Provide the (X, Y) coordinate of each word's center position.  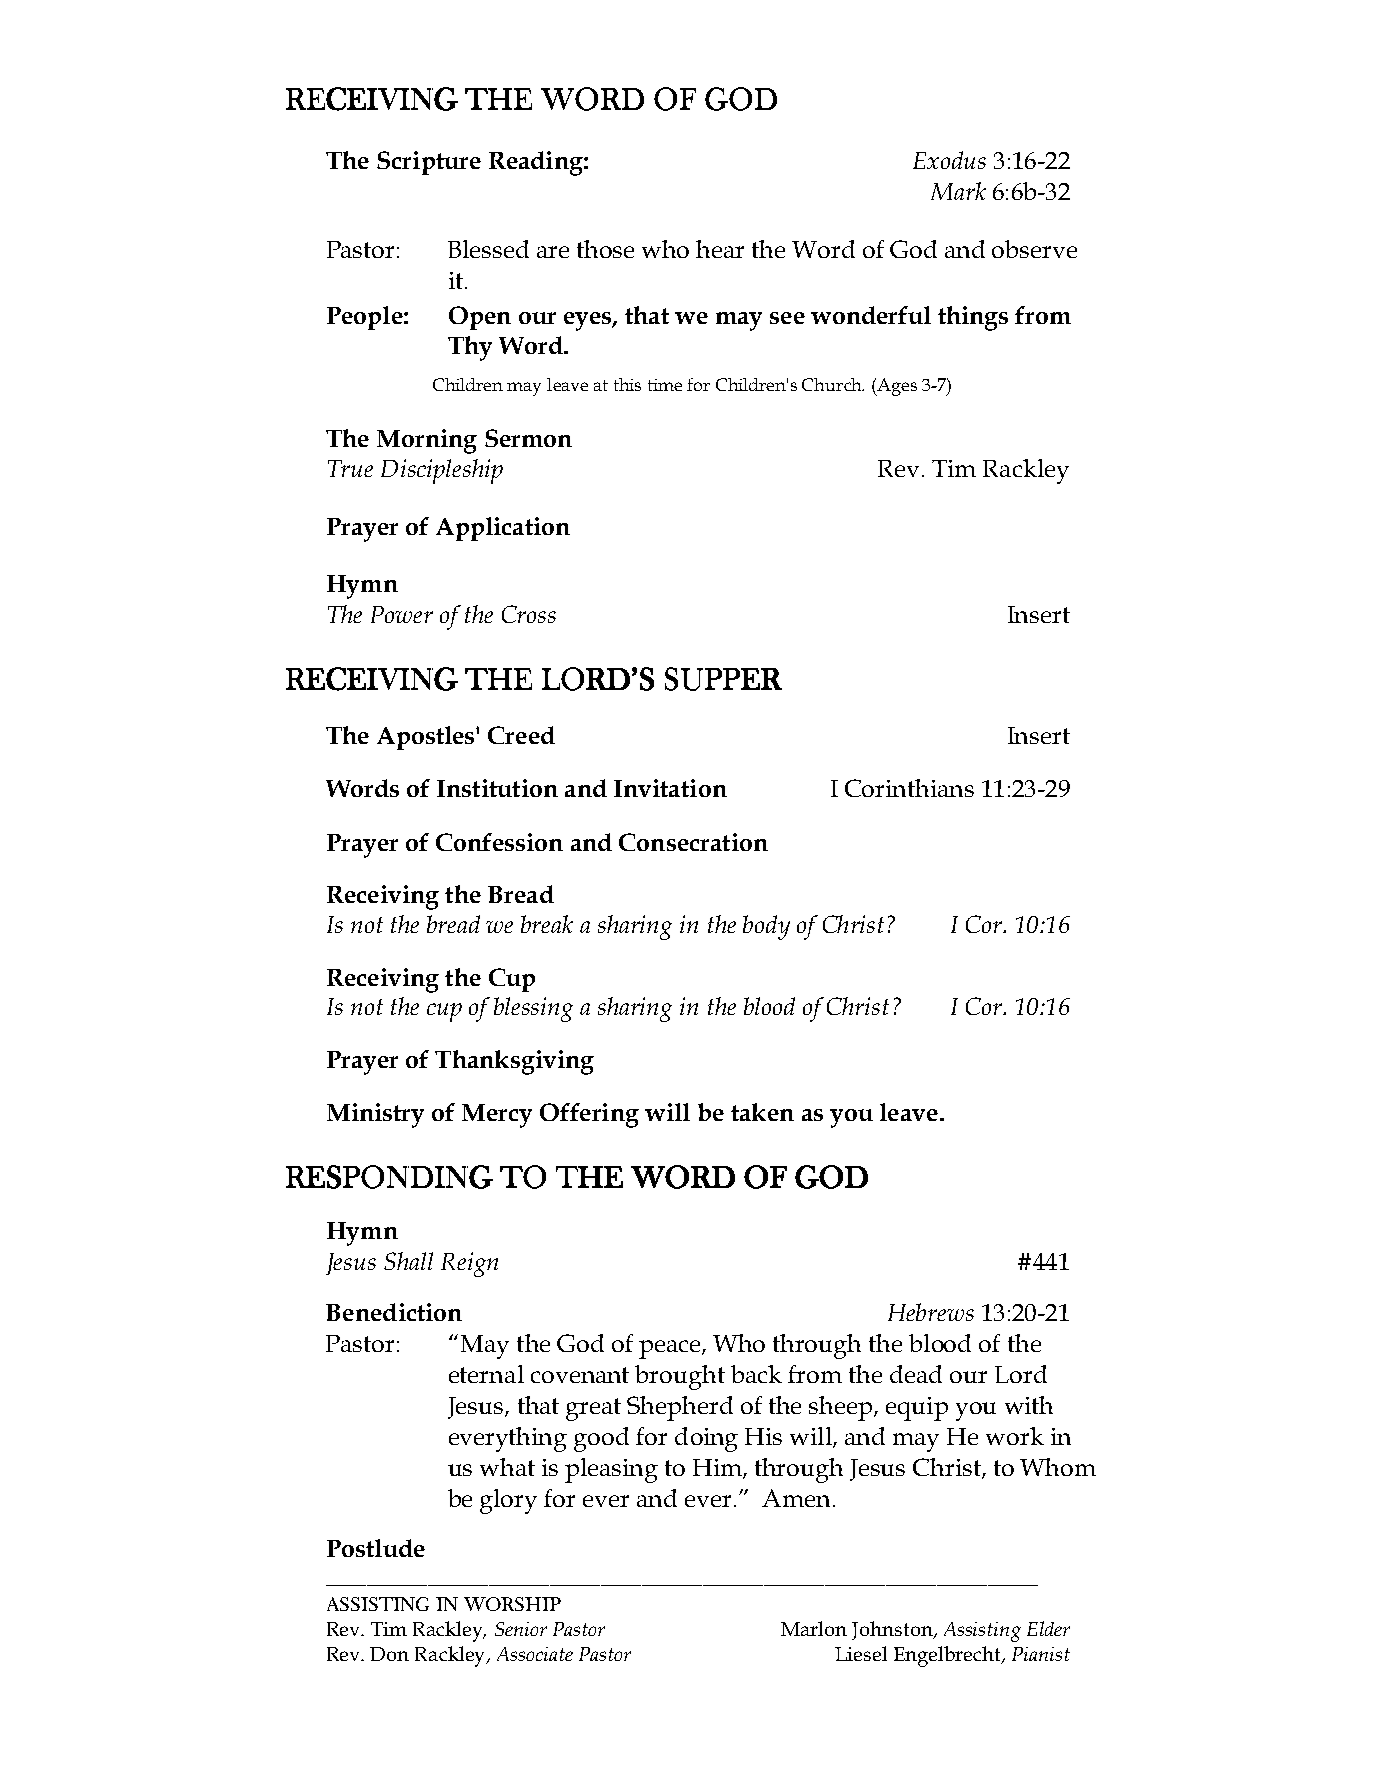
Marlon (814, 1628)
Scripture (429, 163)
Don (389, 1654)
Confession (499, 842)
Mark (958, 191)
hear (720, 249)
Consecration (693, 842)
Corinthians (909, 788)
